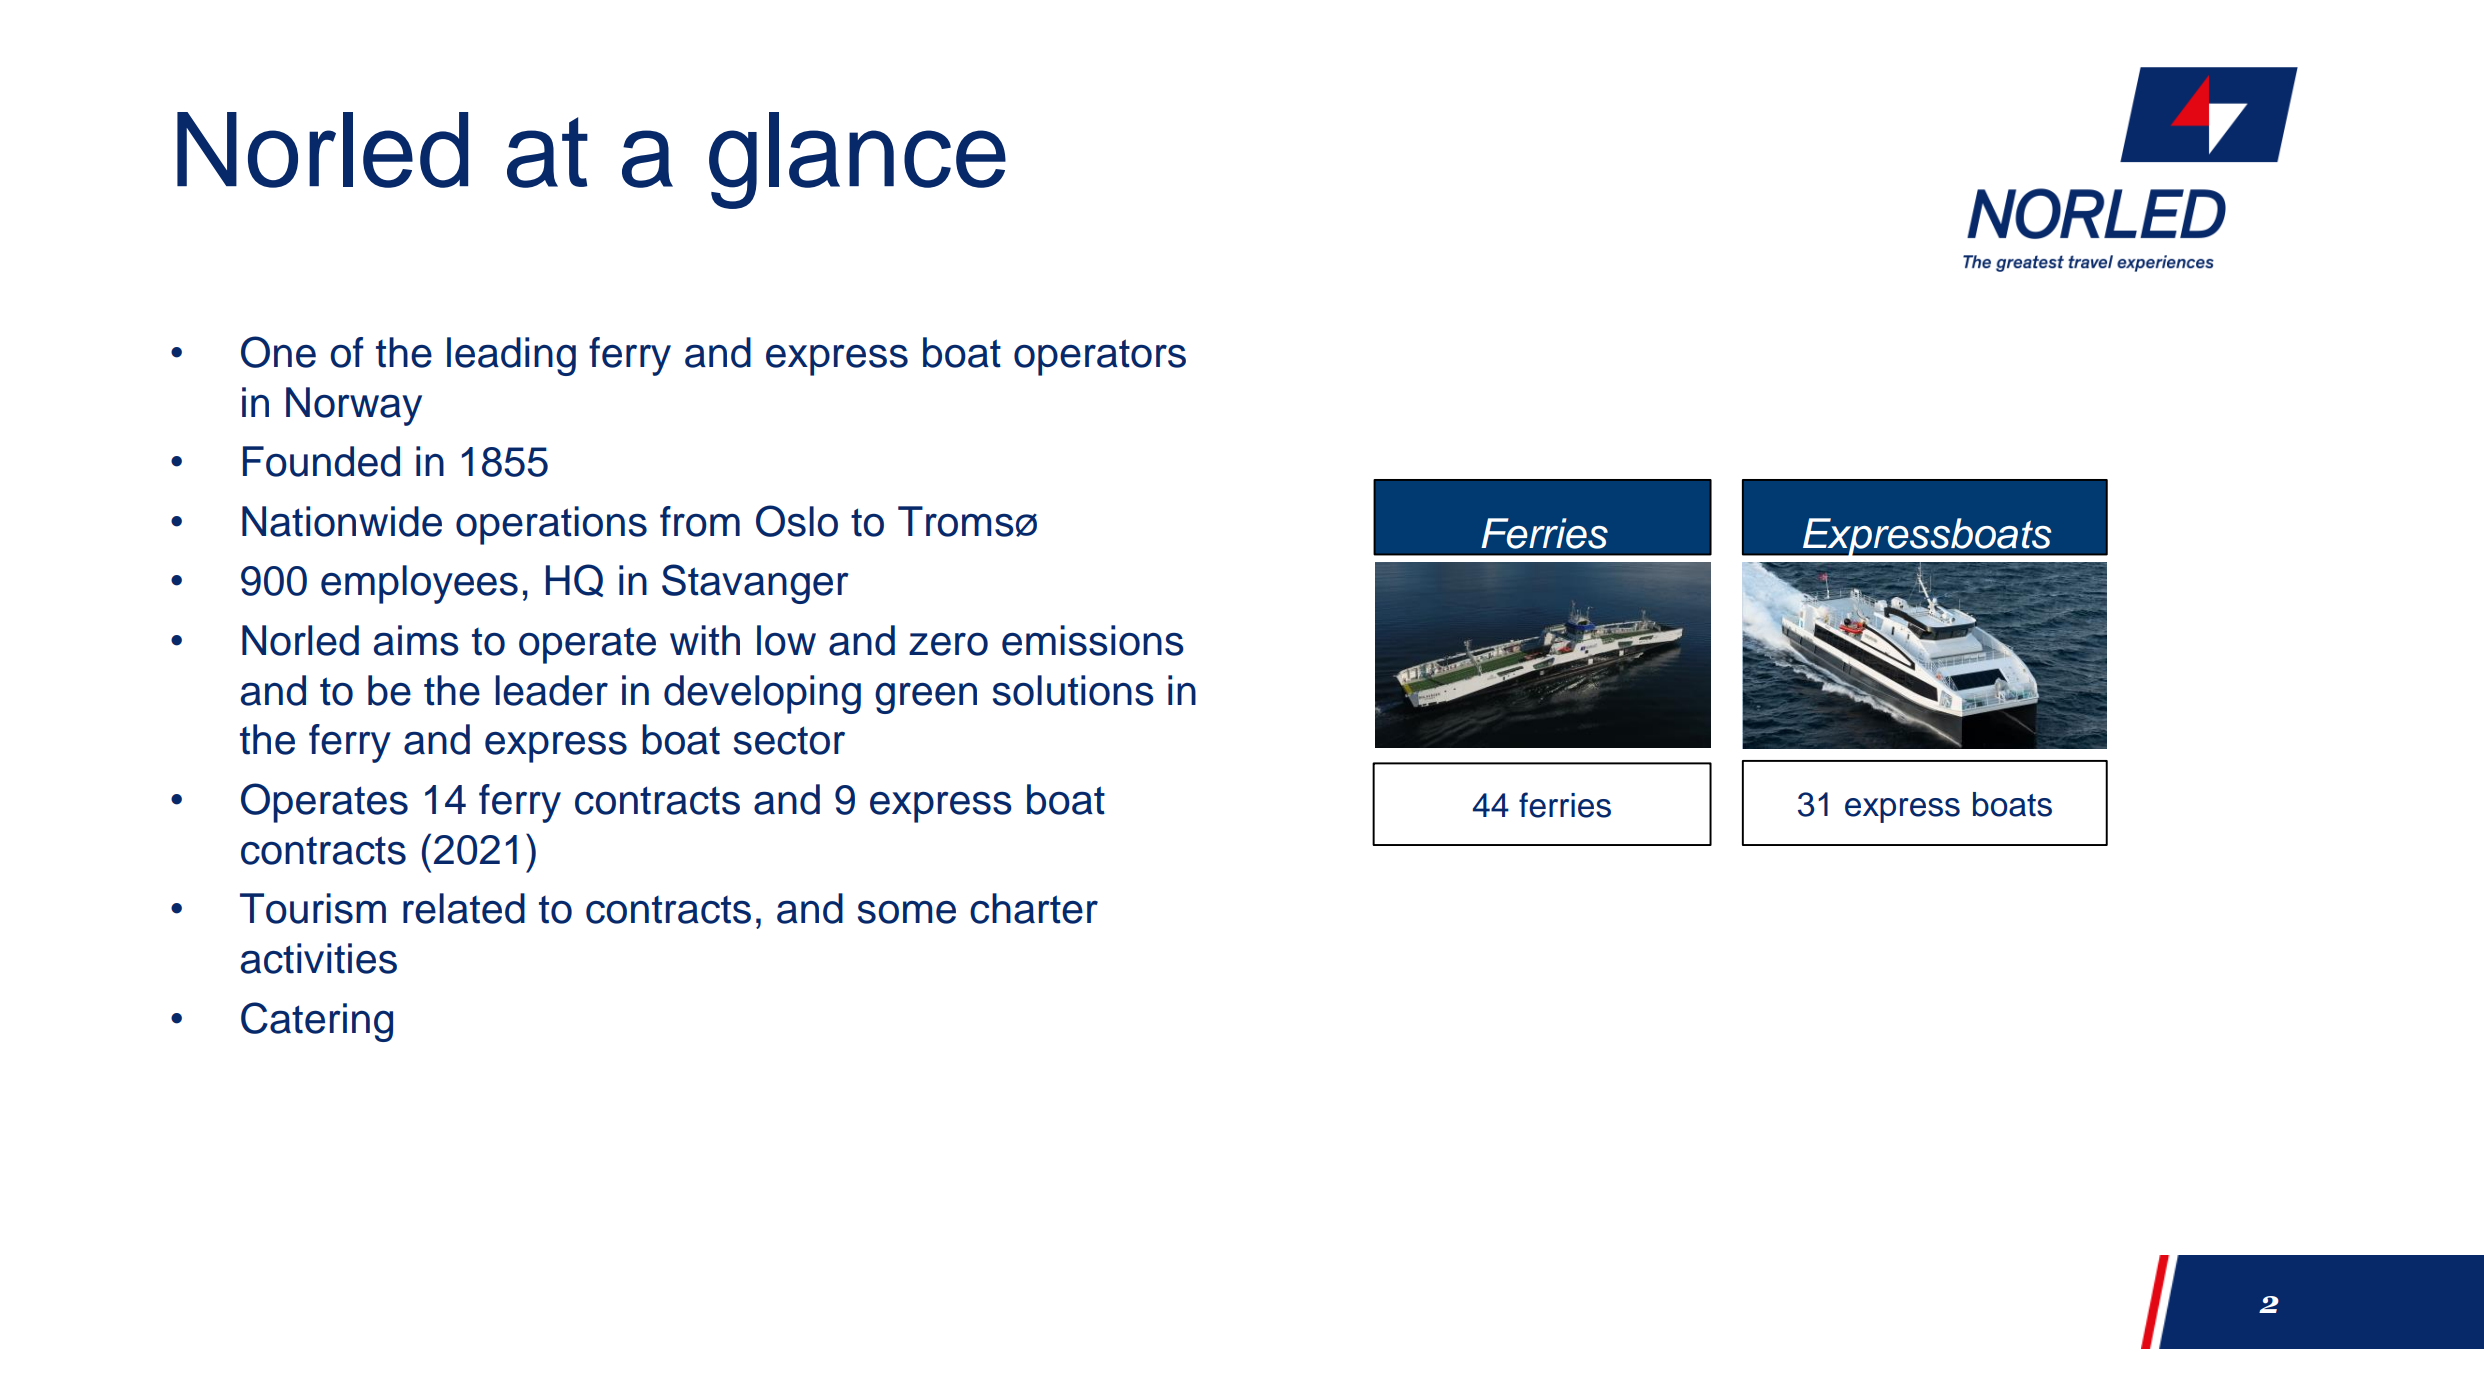 The height and width of the screenshot is (1397, 2484). I want to click on Catering, so click(317, 1022).
